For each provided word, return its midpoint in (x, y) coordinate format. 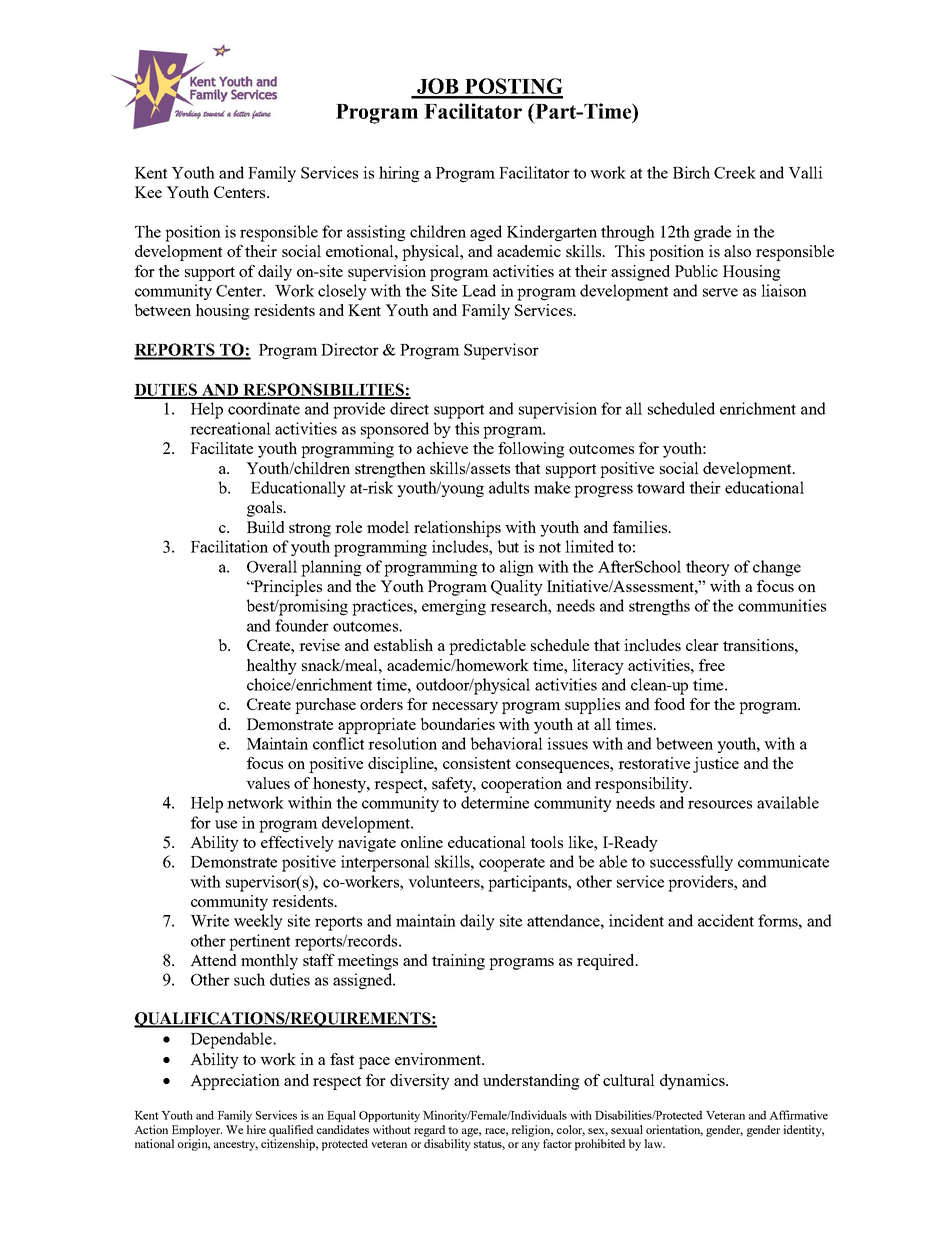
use (226, 824)
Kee (148, 192)
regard (430, 1131)
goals (265, 509)
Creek (735, 172)
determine (495, 802)
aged (486, 233)
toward (661, 487)
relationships (457, 529)
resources (720, 804)
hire (256, 1129)
